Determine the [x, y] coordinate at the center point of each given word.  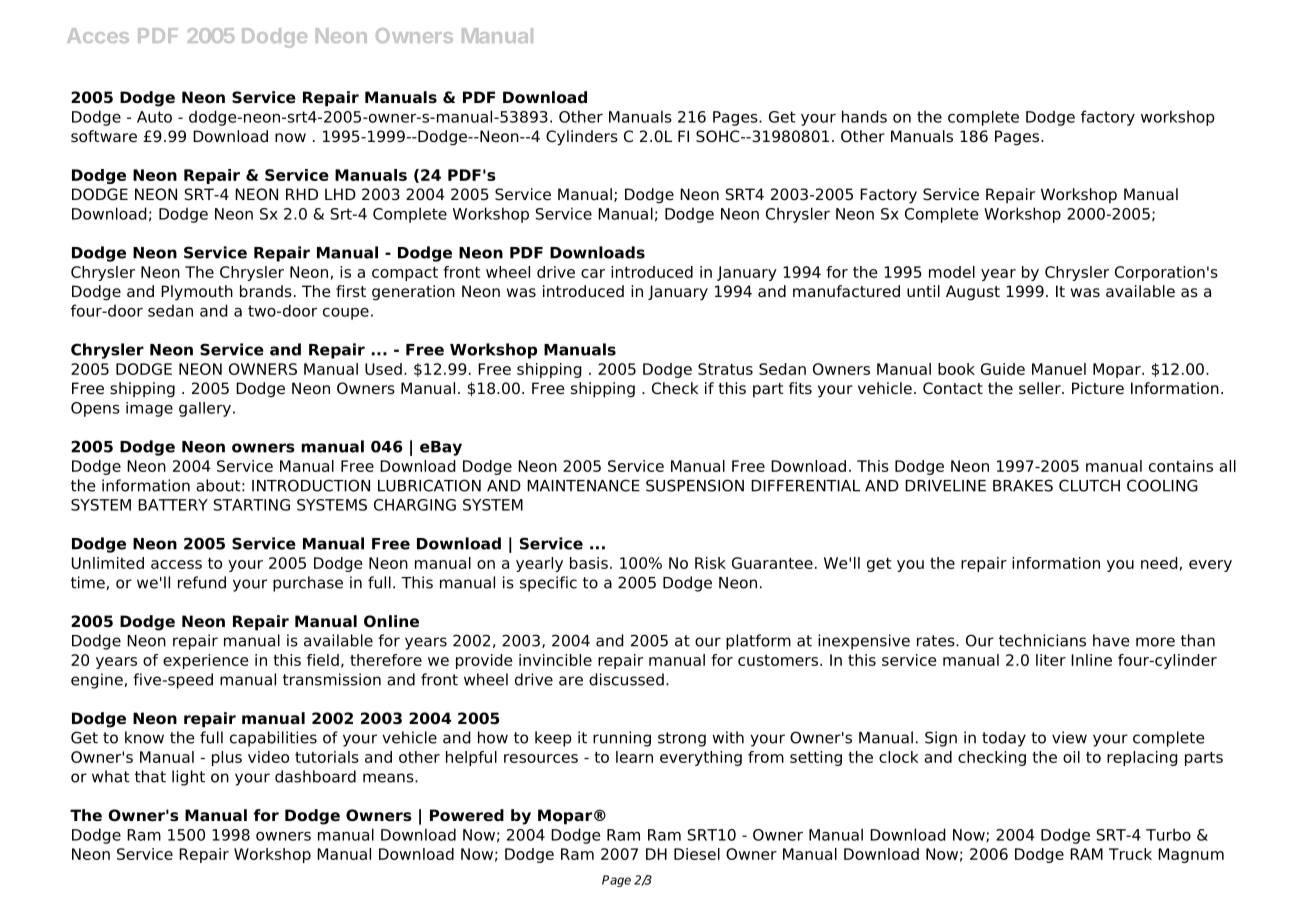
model [952, 272]
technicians [1042, 640]
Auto [154, 117]
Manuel [1059, 369]
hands [864, 116]
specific [548, 584]
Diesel [697, 854]
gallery [206, 409]
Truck [1130, 854]
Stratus [725, 369]
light [188, 778]
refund [202, 582]
